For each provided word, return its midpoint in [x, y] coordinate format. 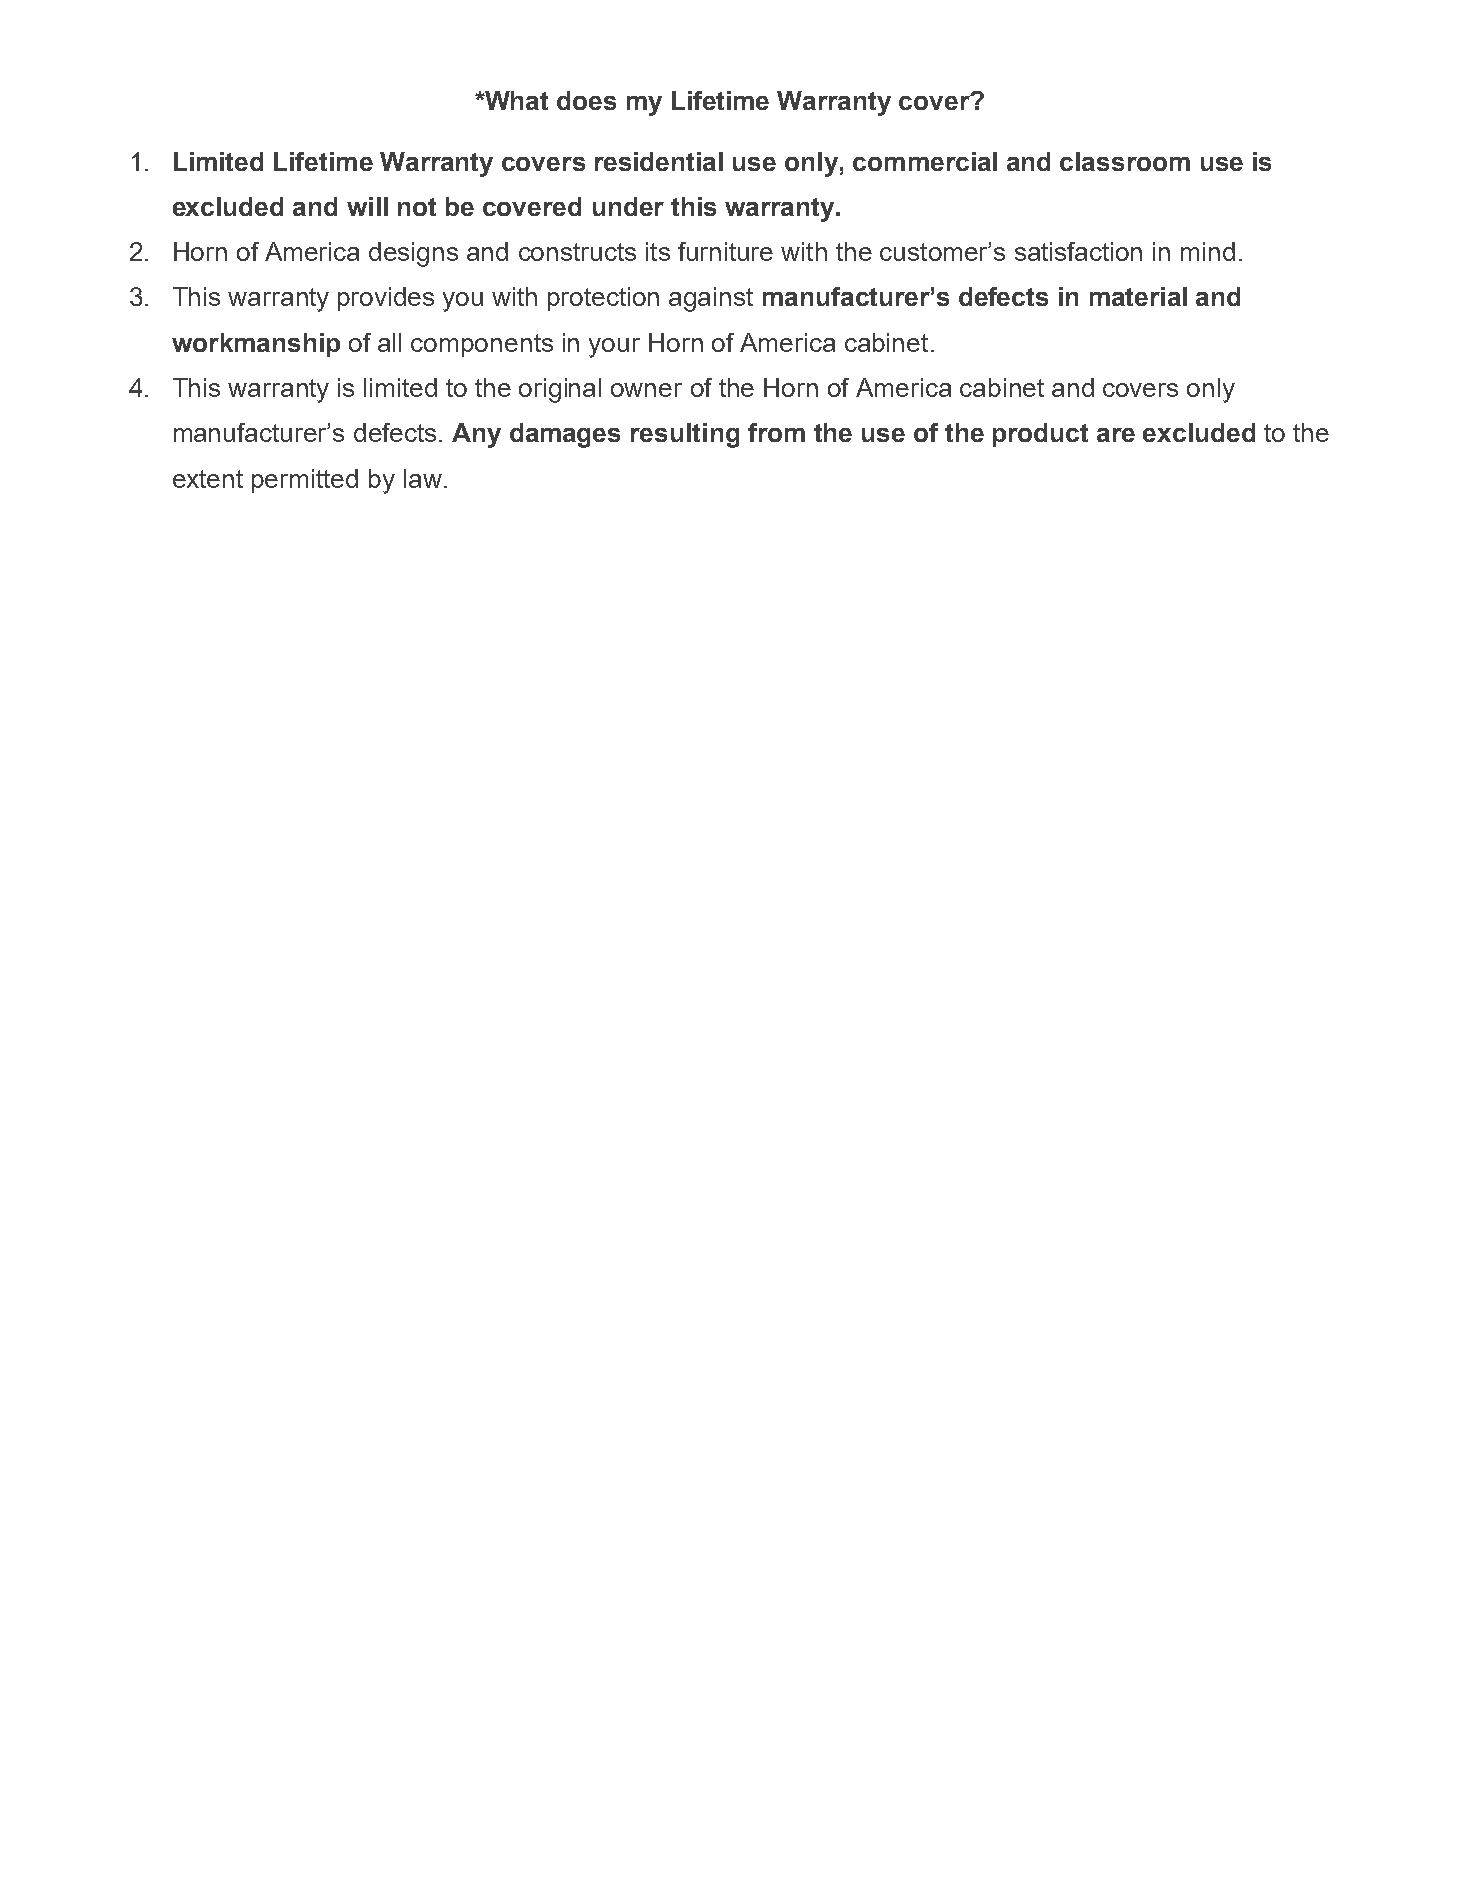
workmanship [256, 345]
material [1138, 296]
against [711, 299]
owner [646, 390]
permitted [305, 481]
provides [386, 299]
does [586, 100]
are [1116, 435]
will [367, 206]
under [628, 206]
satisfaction [1078, 251]
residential [659, 161]
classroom [1125, 161]
